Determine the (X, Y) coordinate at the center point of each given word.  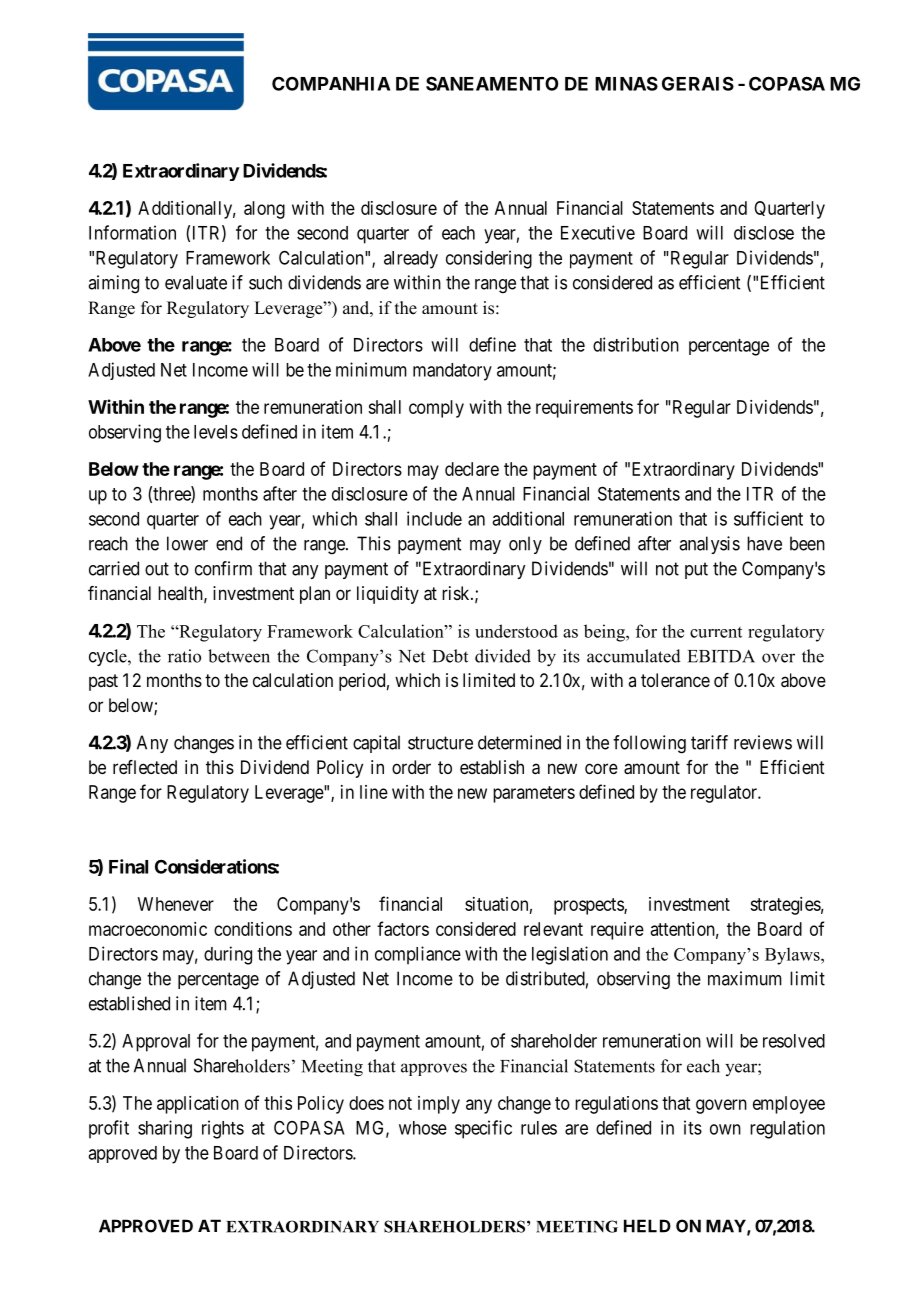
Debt (450, 656)
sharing (165, 1129)
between (239, 656)
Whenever (176, 904)
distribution (636, 344)
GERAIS (698, 83)
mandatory (452, 372)
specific (483, 1129)
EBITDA (721, 656)
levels (216, 432)
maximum (745, 978)
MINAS (626, 83)
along (264, 210)
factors (403, 928)
